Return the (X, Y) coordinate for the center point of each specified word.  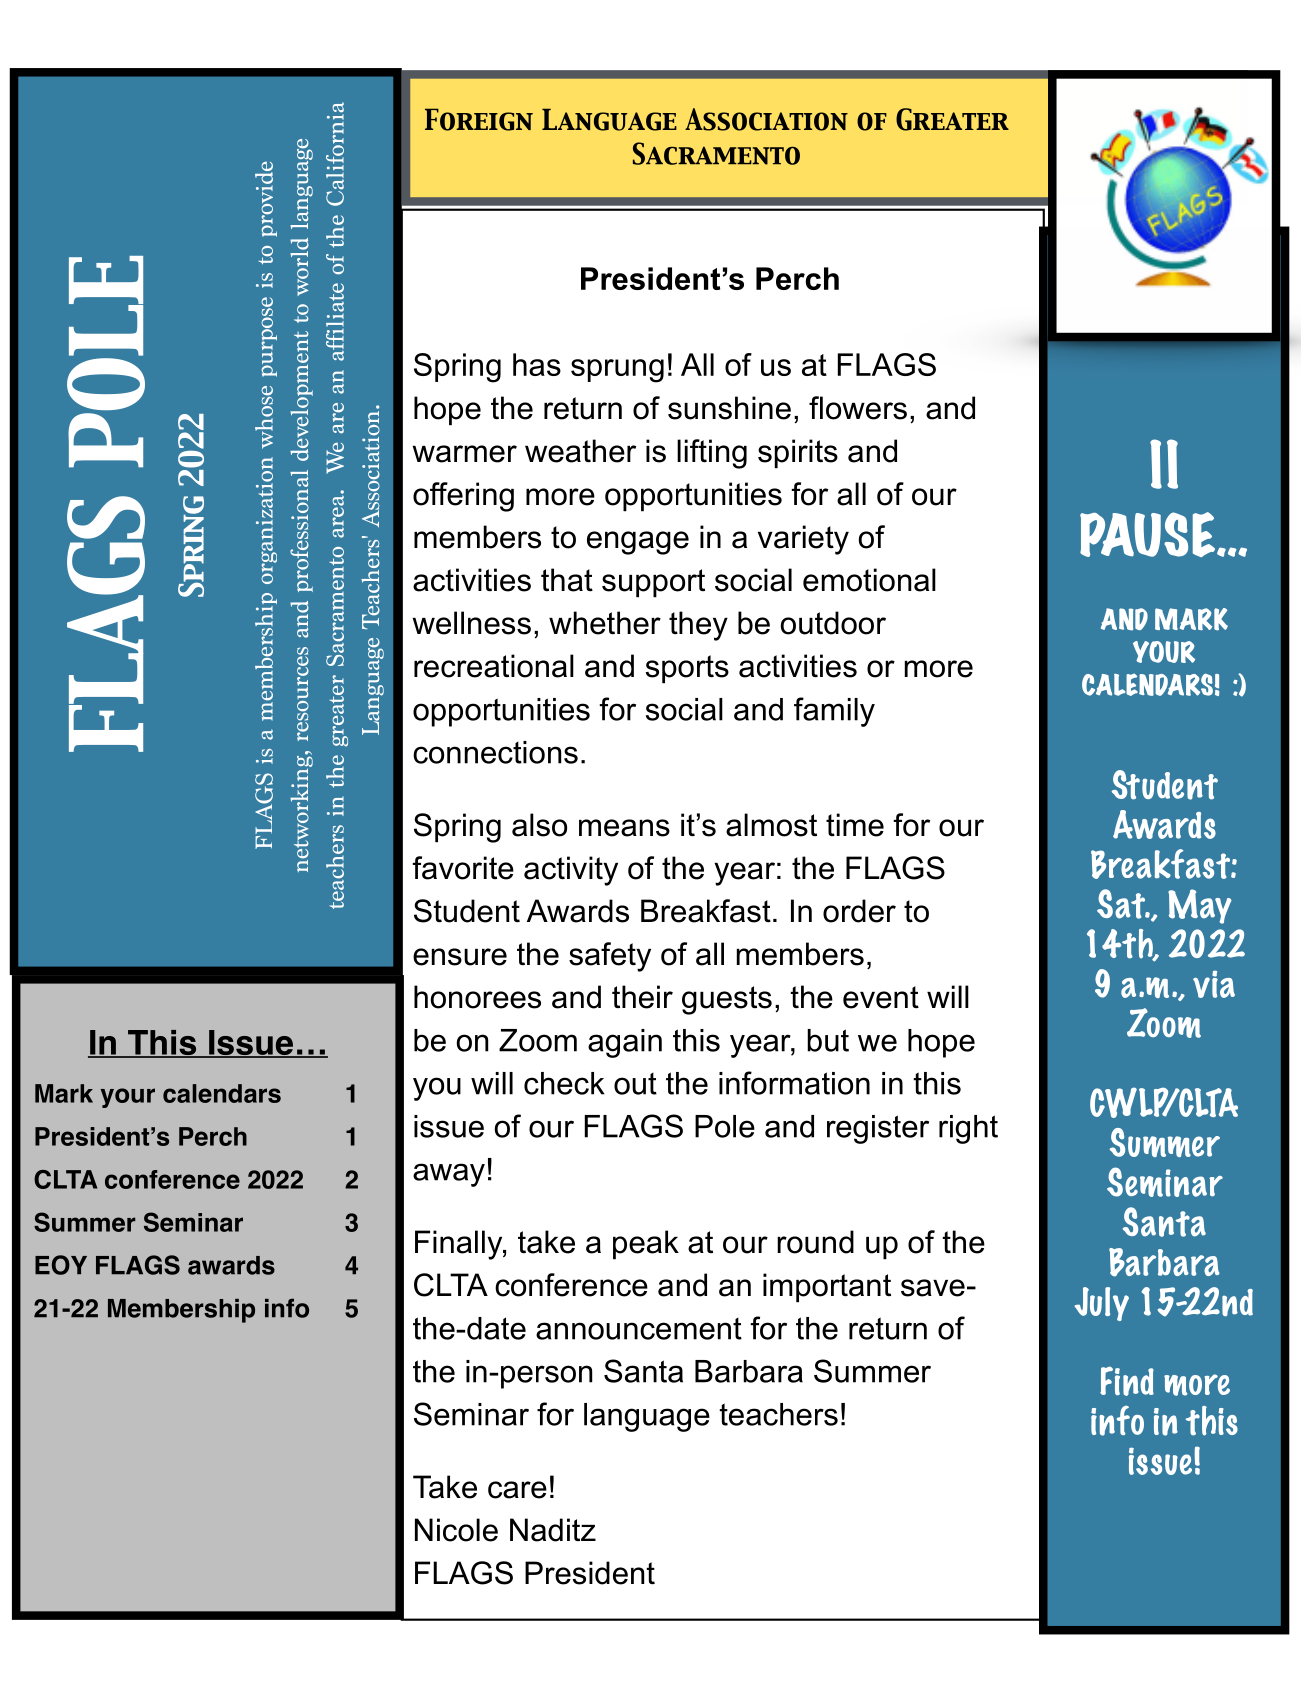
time (855, 825)
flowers (858, 408)
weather (580, 451)
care (517, 1490)
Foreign (479, 119)
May (1200, 906)
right (968, 1129)
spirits (798, 454)
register (878, 1129)
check (564, 1083)
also (539, 825)
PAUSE (1149, 534)
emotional (869, 580)
